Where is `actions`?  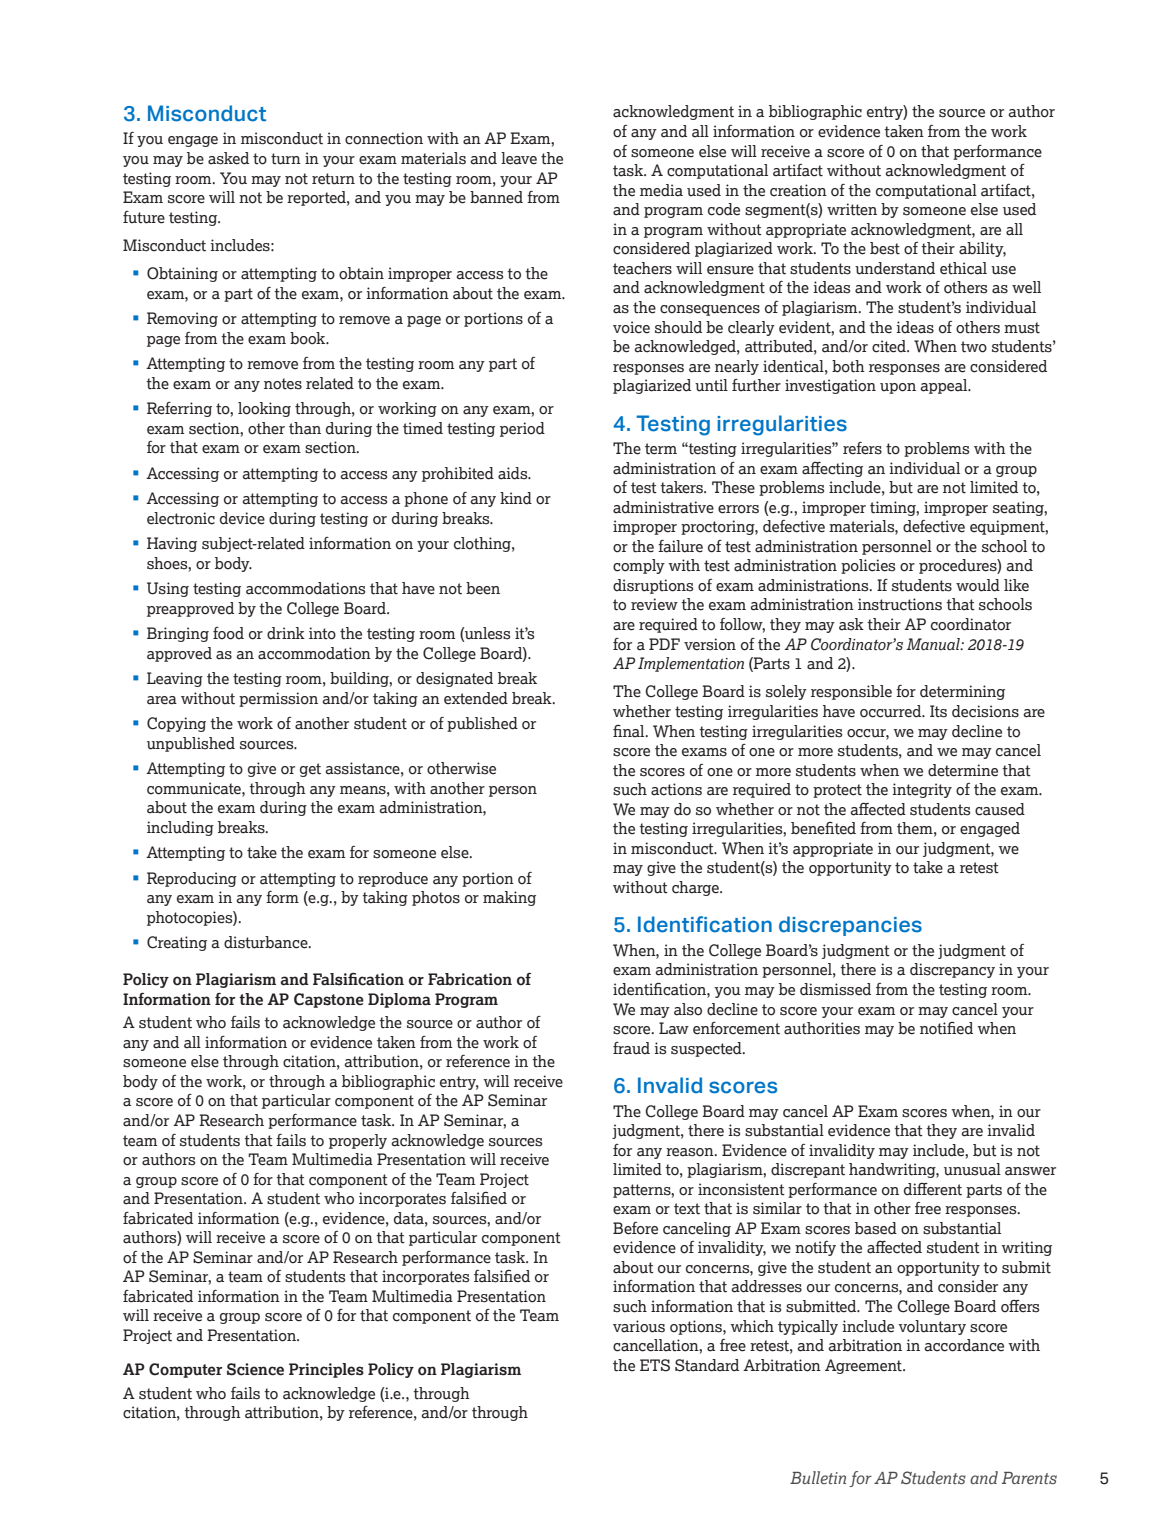
actions is located at coordinates (676, 789).
